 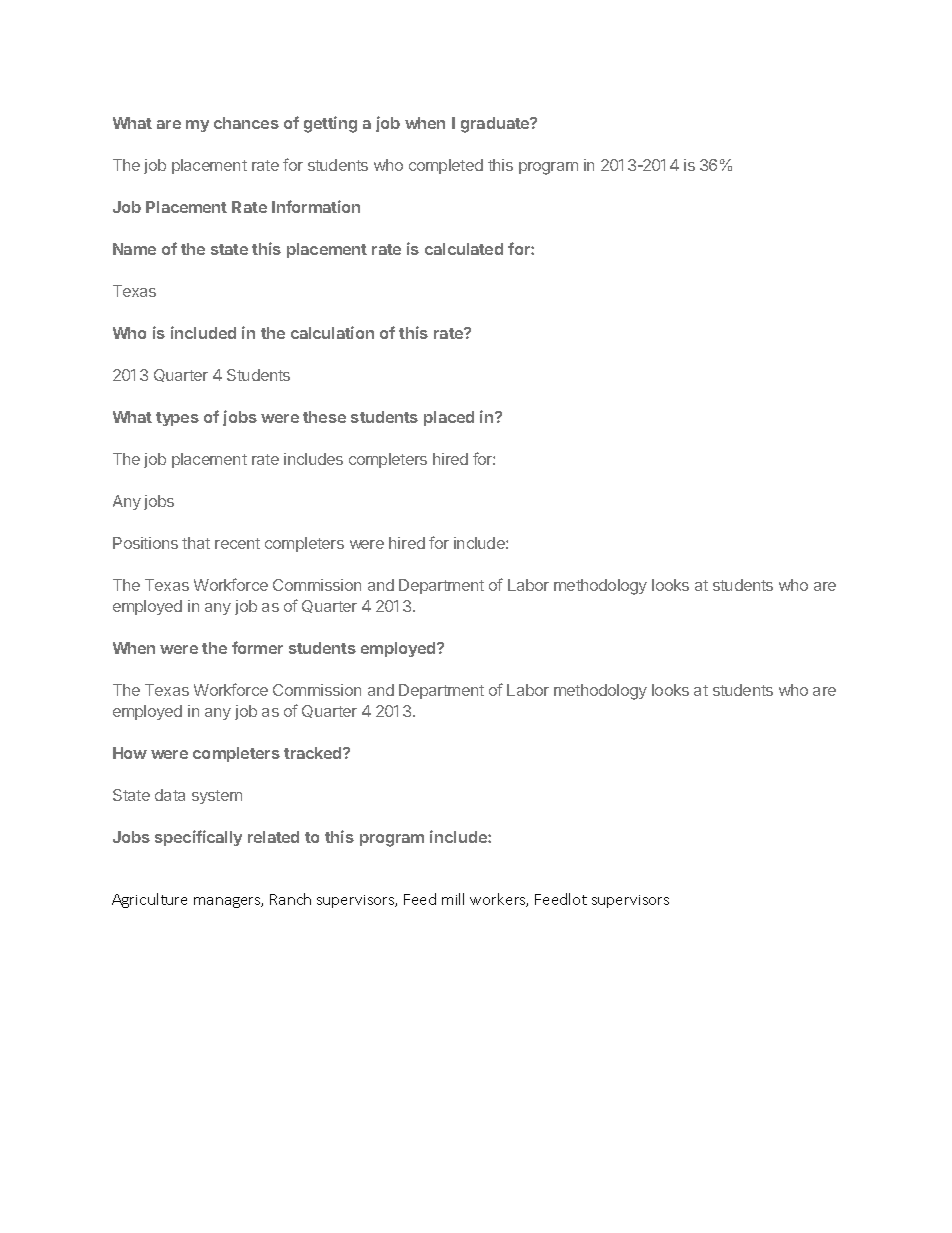 I want to click on recent, so click(x=237, y=543).
